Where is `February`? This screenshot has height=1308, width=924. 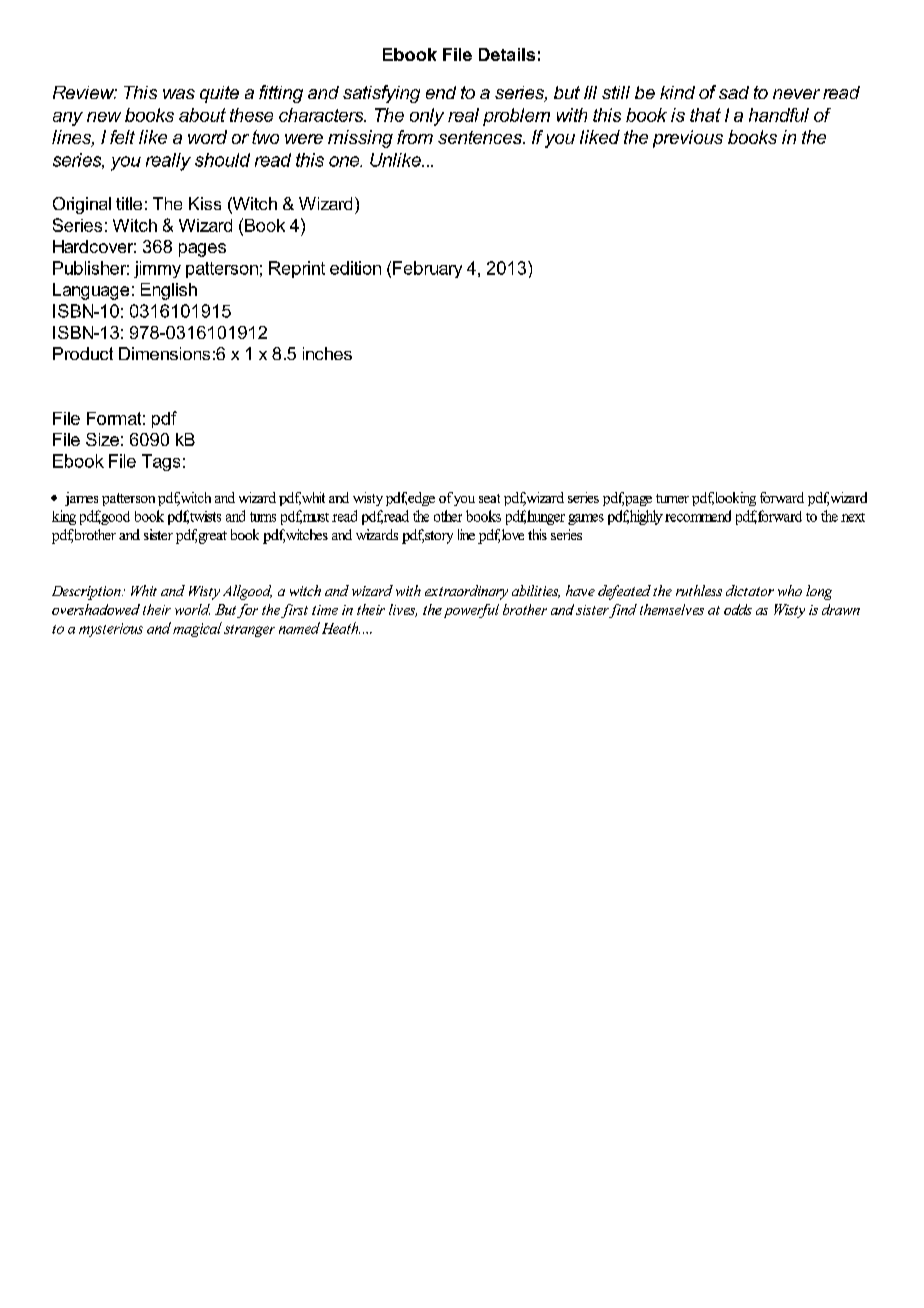 February is located at coordinates (427, 269).
